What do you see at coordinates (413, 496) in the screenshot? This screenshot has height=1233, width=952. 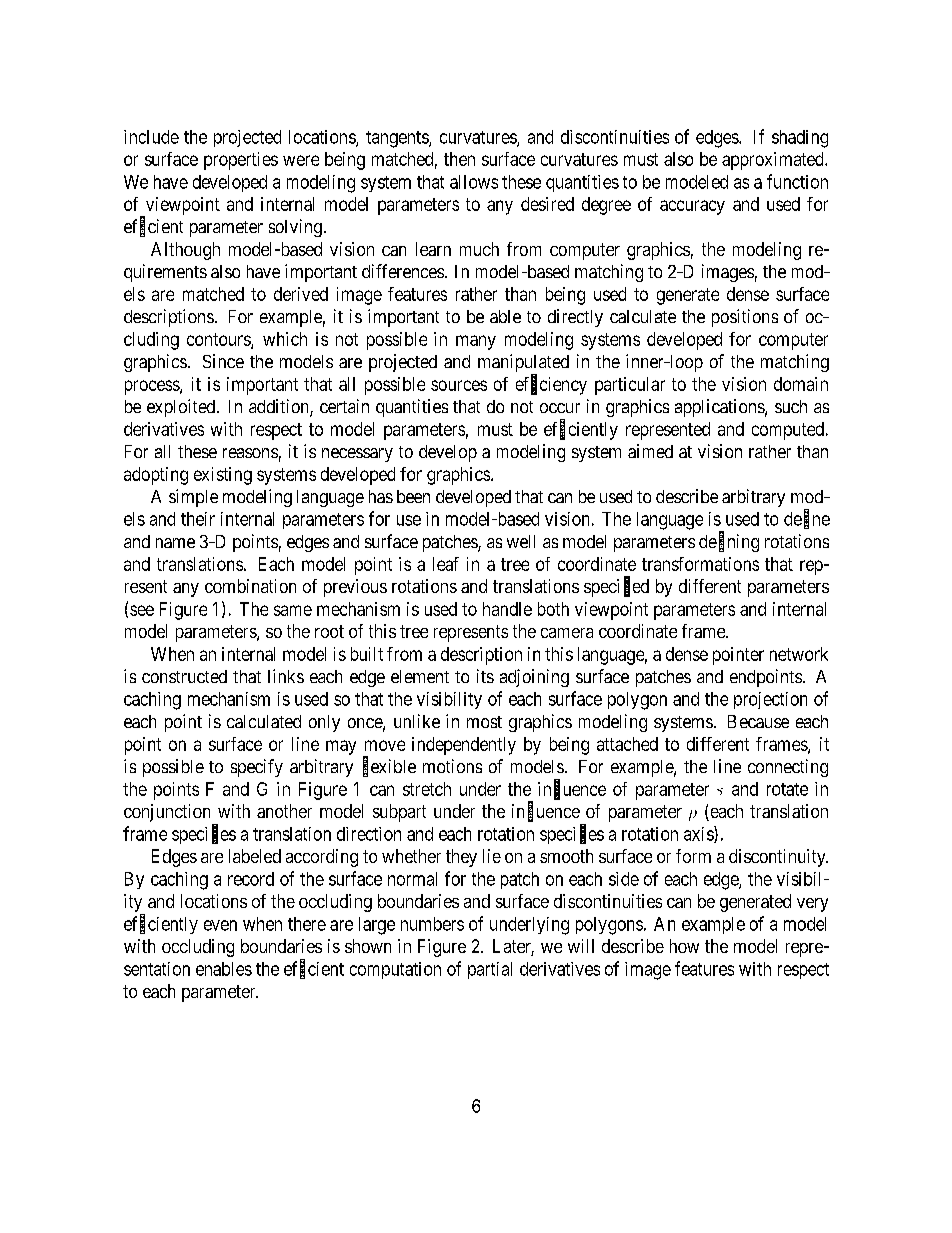 I see `been` at bounding box center [413, 496].
